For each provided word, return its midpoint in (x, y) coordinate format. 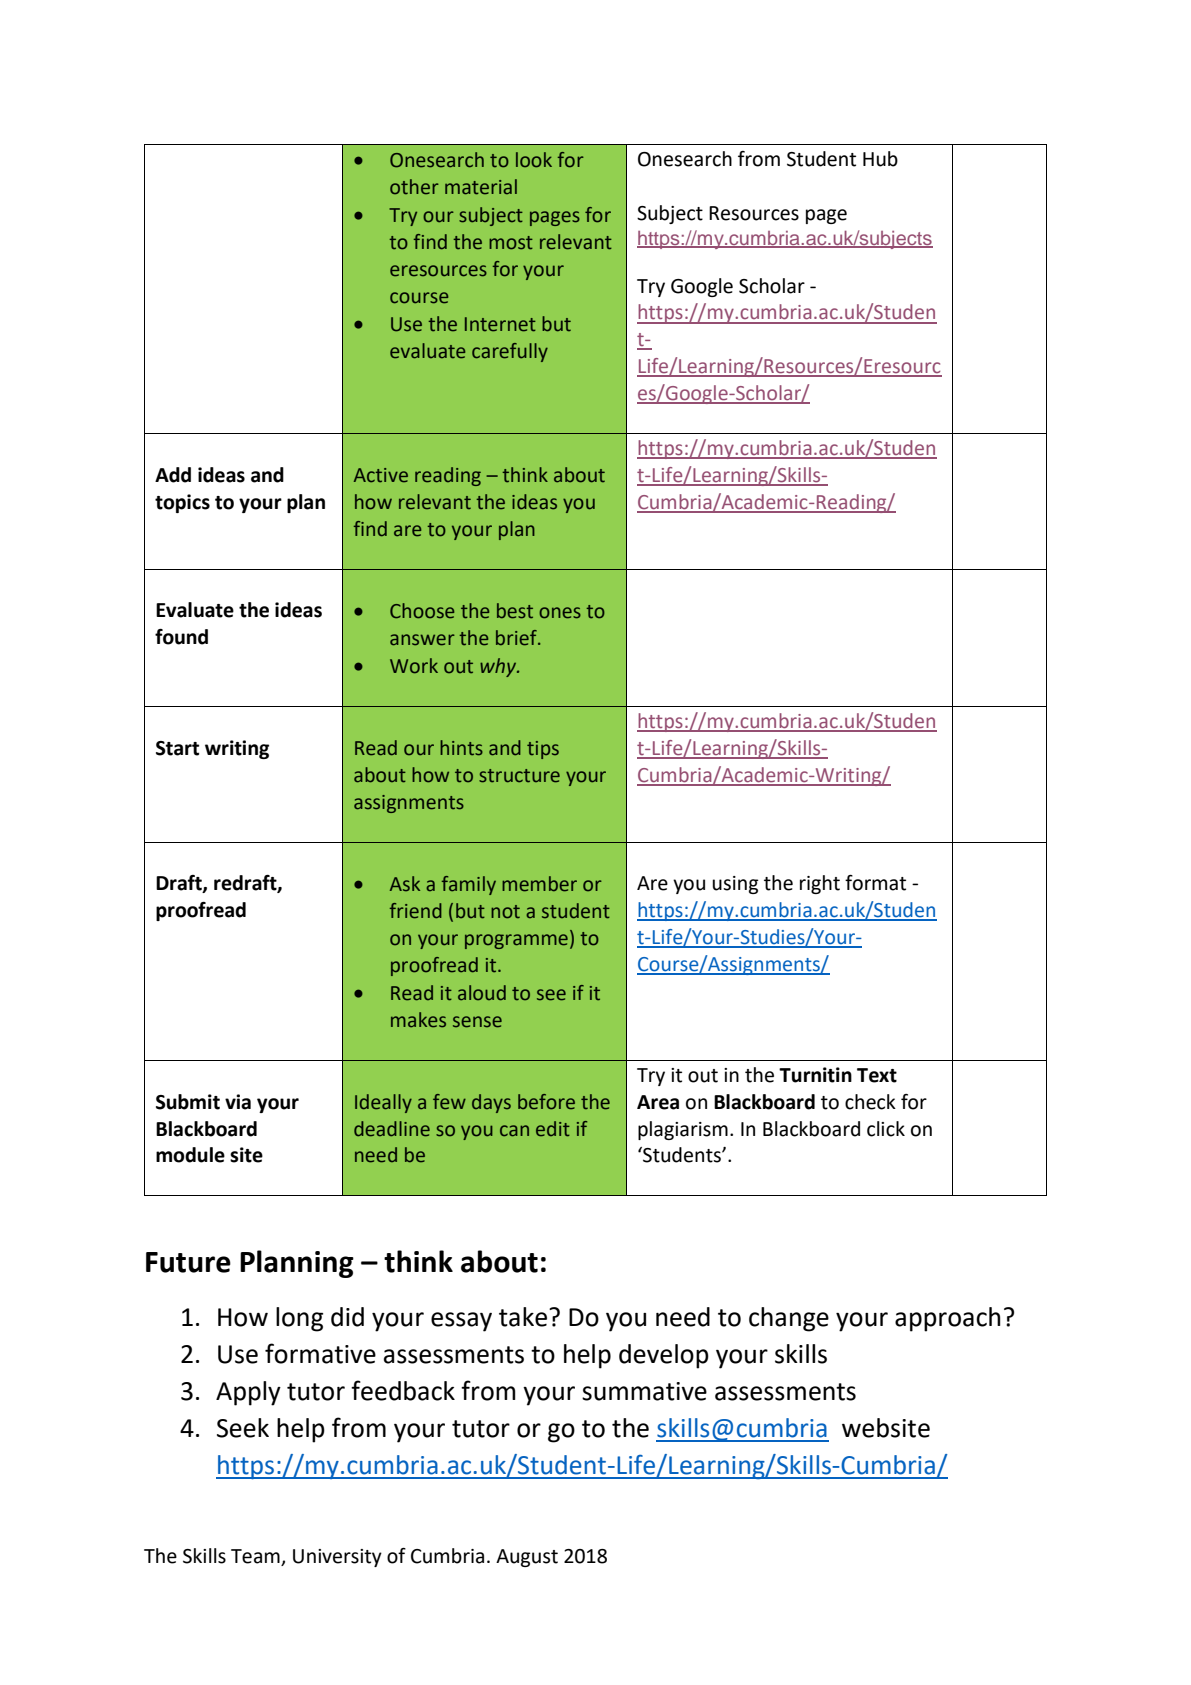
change (789, 1319)
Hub (880, 159)
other (414, 187)
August (527, 1558)
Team (256, 1557)
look (534, 160)
